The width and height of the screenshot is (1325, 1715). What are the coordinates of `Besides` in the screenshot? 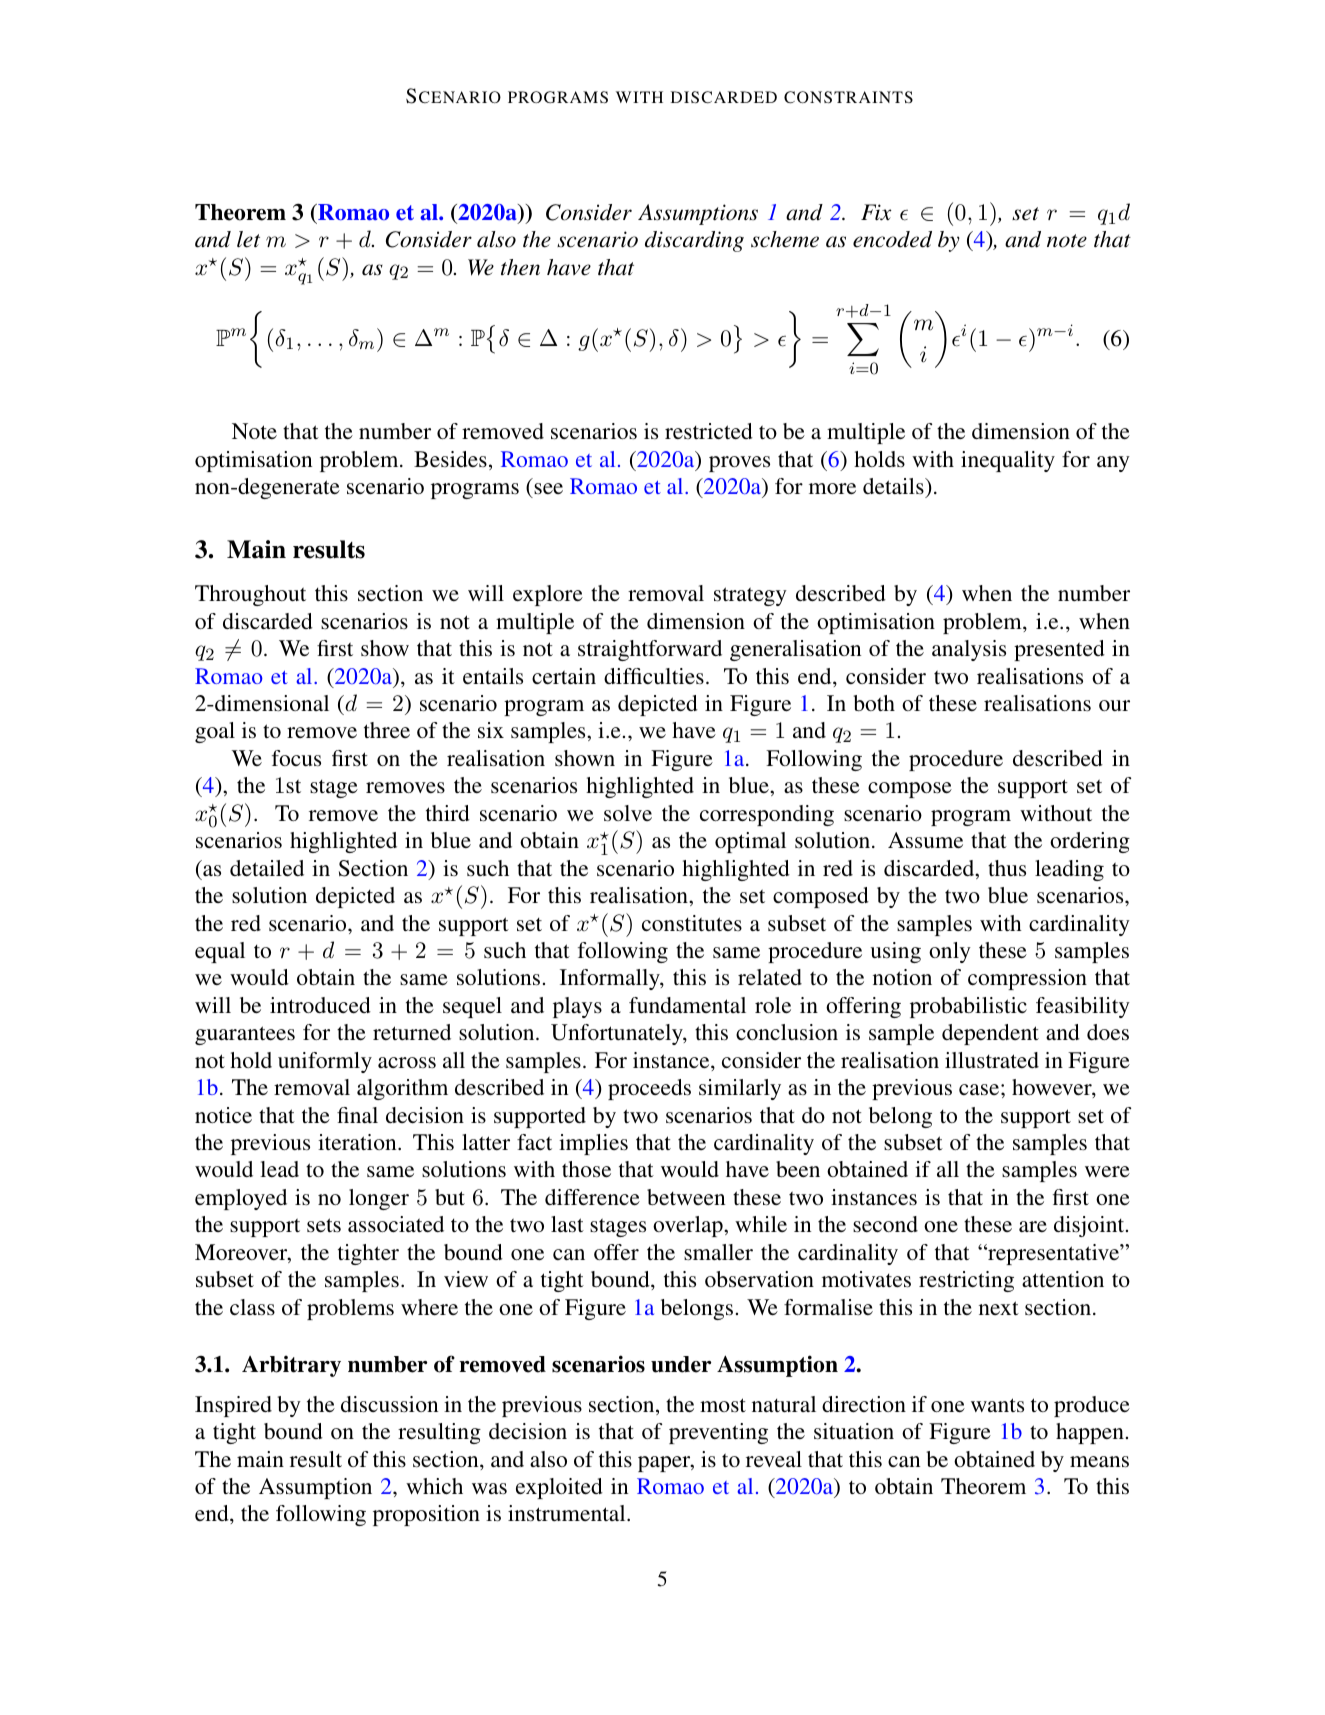 It's located at (450, 459).
